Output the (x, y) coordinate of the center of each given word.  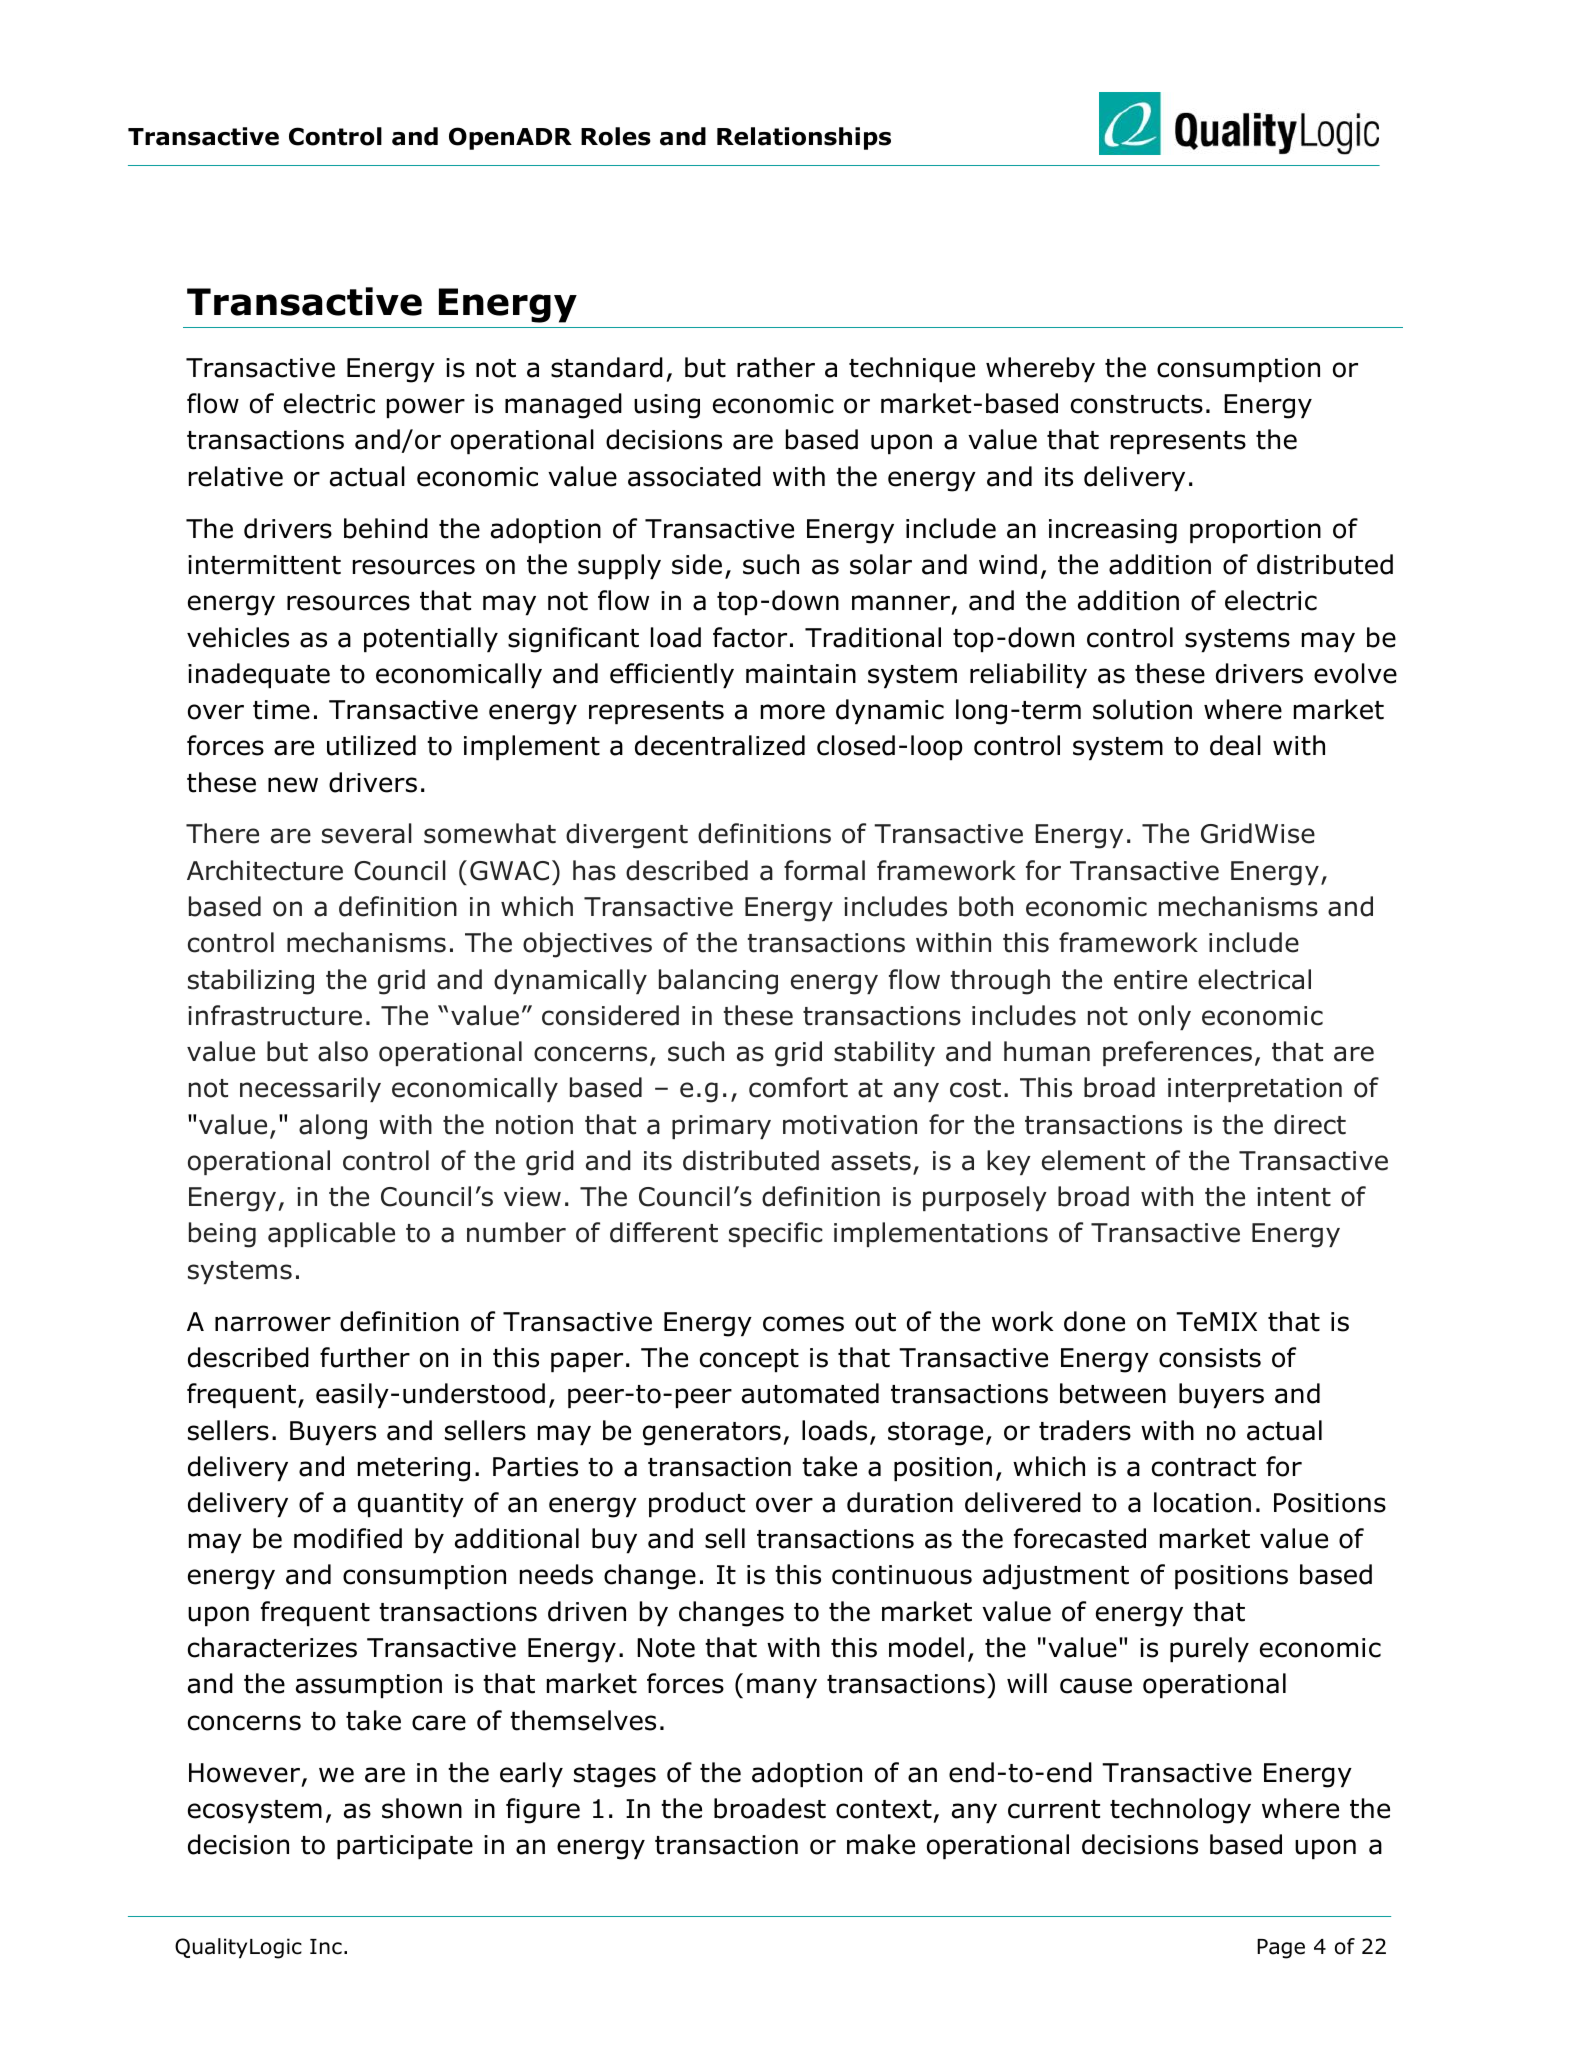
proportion (1255, 531)
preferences (1177, 1053)
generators (712, 1434)
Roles (616, 136)
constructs (1137, 404)
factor (750, 637)
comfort (798, 1087)
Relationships (804, 138)
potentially (431, 639)
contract (1204, 1467)
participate (405, 1847)
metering (414, 1469)
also (343, 1051)
